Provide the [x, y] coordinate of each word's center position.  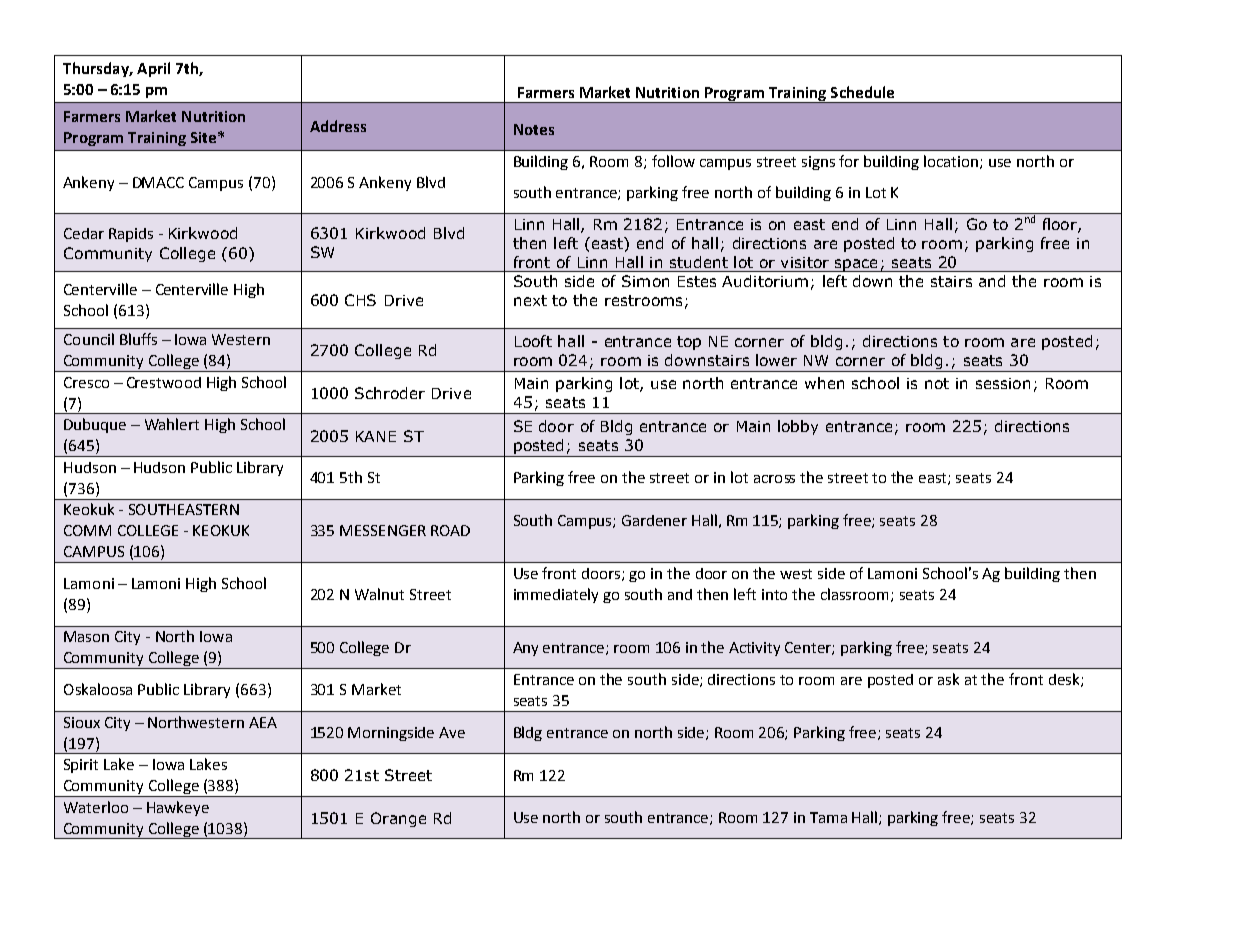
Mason [86, 636]
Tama [828, 817]
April [153, 69]
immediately [556, 595]
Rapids [131, 235]
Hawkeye [178, 808]
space [856, 265]
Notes [534, 129]
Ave [452, 732]
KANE [376, 436]
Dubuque [95, 425]
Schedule [862, 92]
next [530, 300]
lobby [798, 427]
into [774, 594]
